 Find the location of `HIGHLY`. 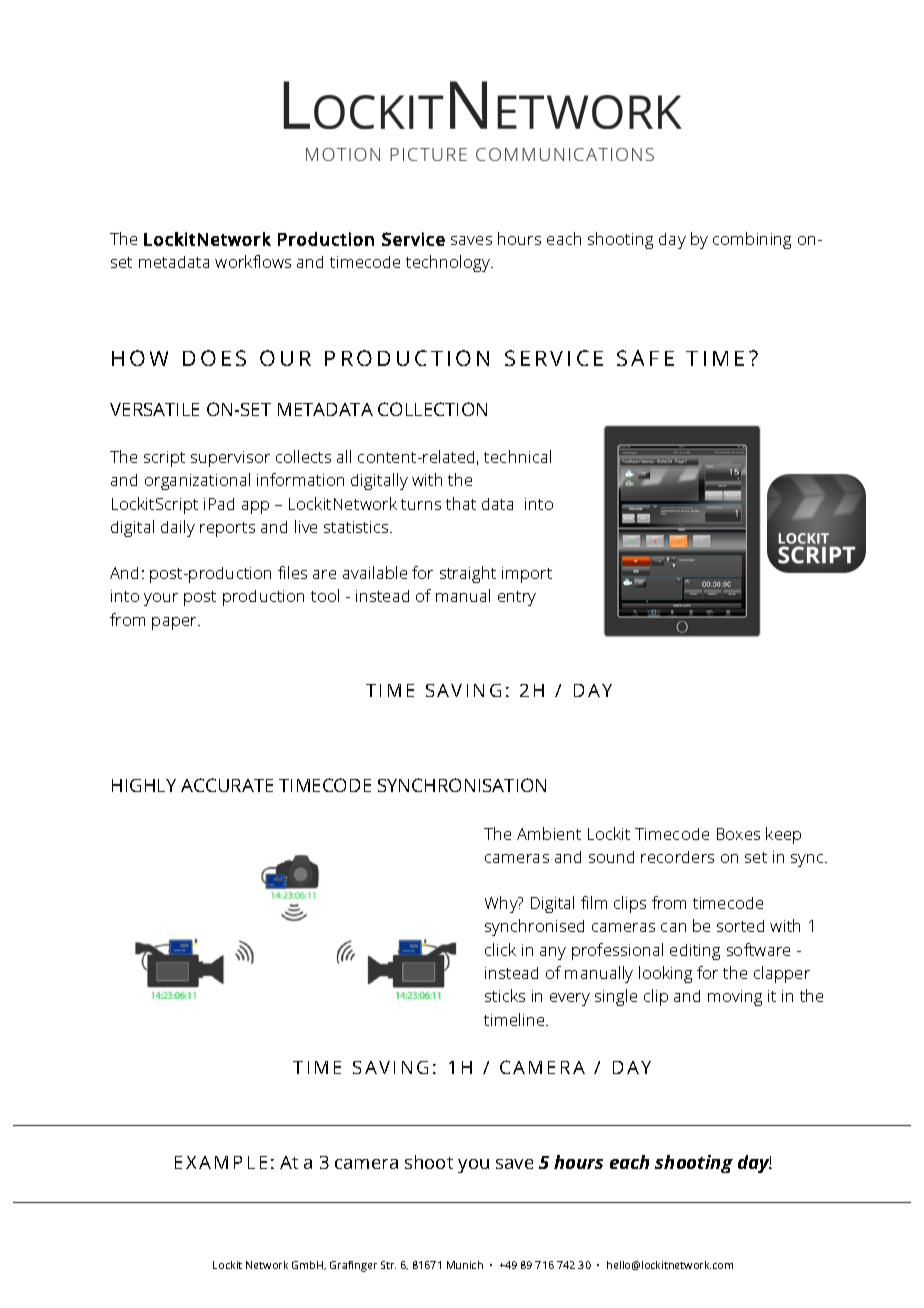

HIGHLY is located at coordinates (144, 785).
